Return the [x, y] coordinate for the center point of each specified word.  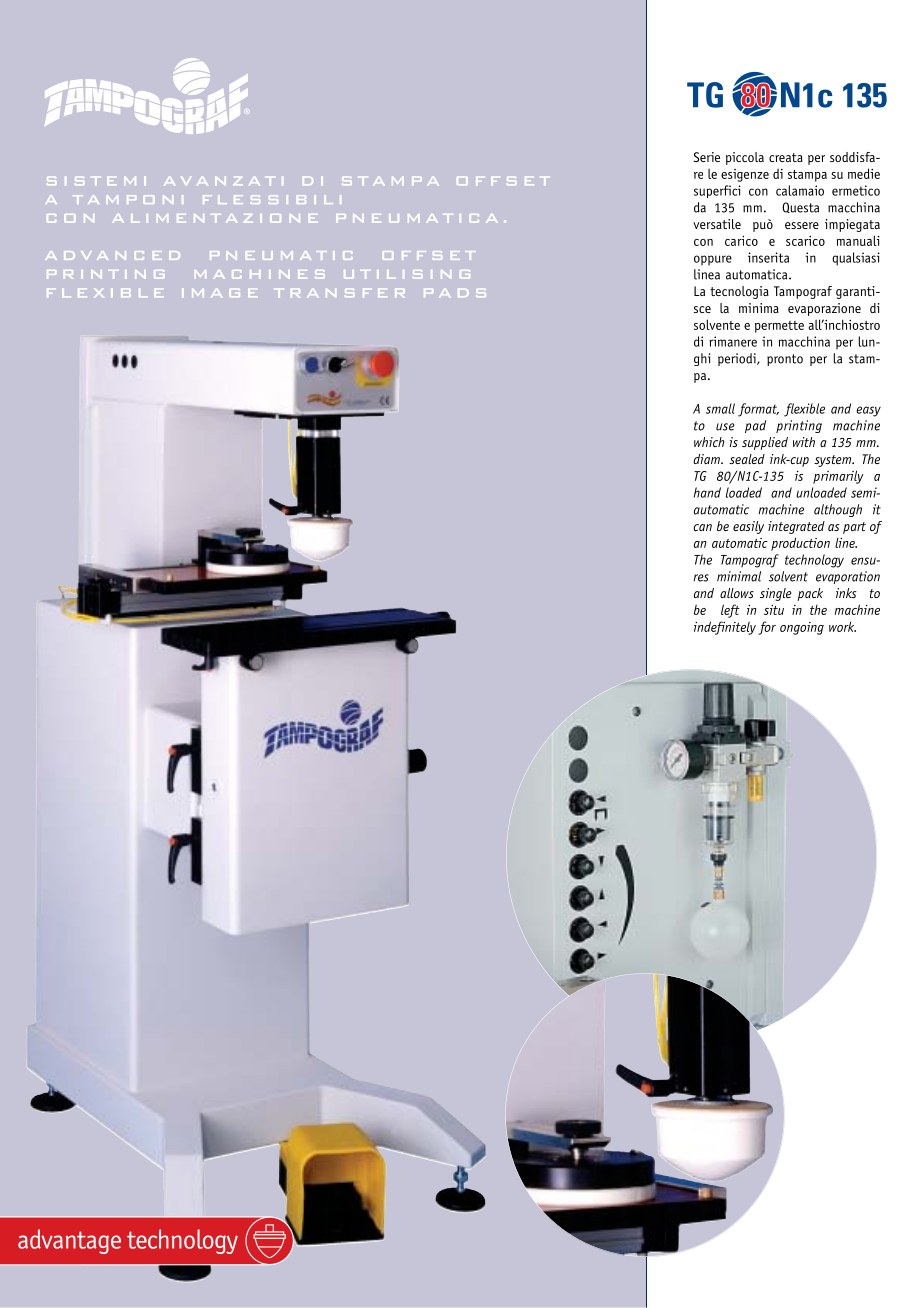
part [854, 528]
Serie [706, 157]
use [725, 427]
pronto [785, 360]
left [730, 611]
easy [868, 411]
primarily [838, 477]
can [702, 527]
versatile [717, 224]
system [834, 461]
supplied [765, 443]
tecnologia [739, 292]
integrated [796, 527]
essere [802, 225]
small [720, 408]
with [804, 442]
